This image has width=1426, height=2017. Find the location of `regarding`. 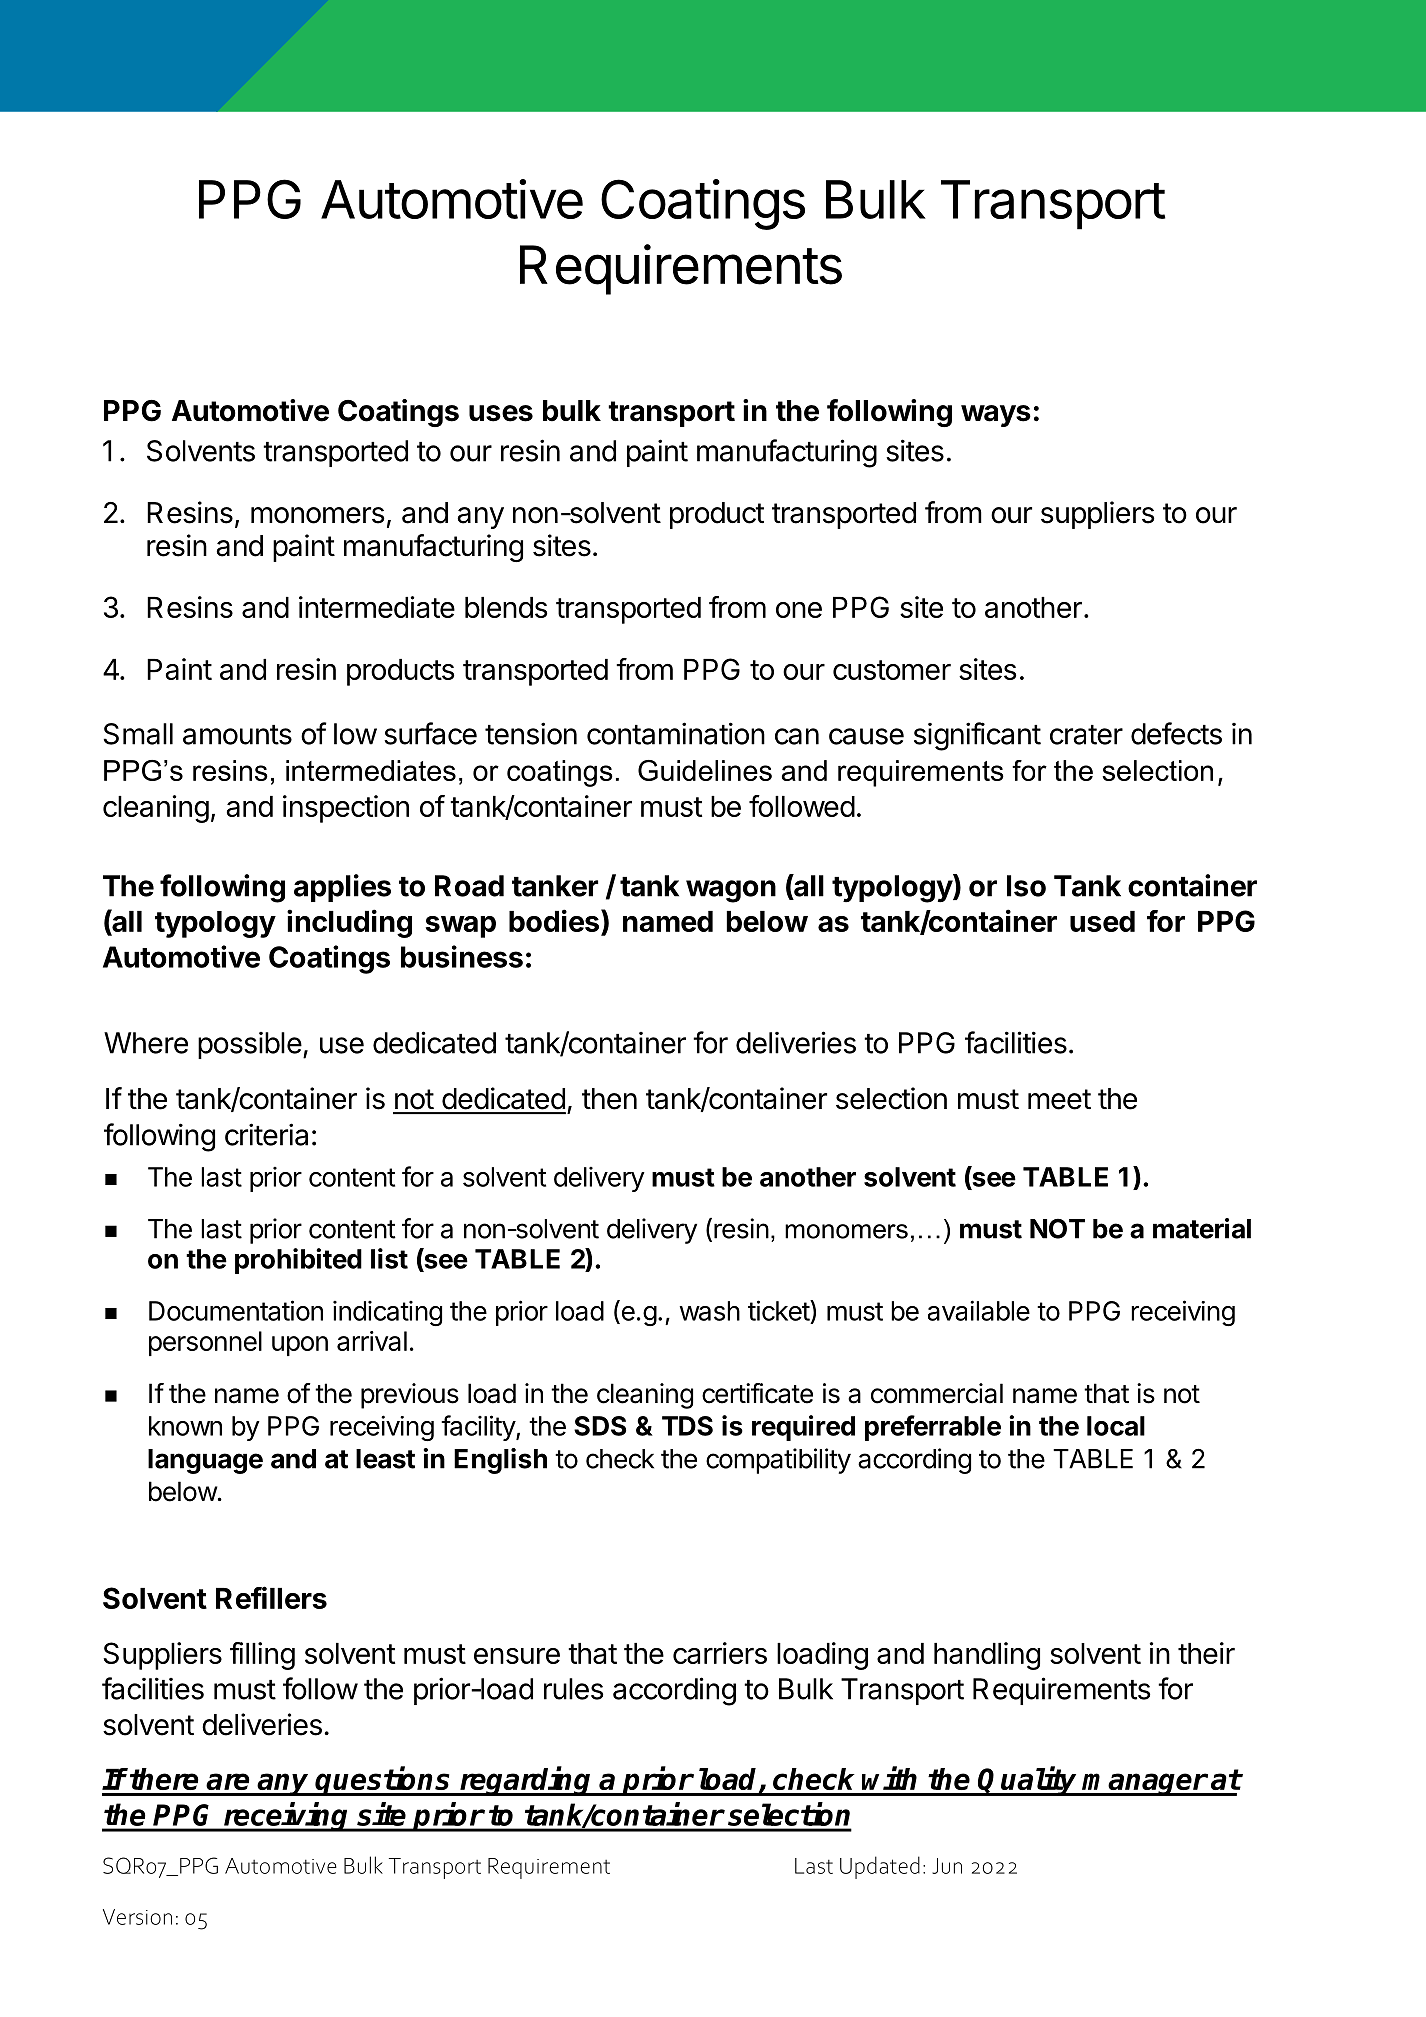

regarding is located at coordinates (526, 1781).
